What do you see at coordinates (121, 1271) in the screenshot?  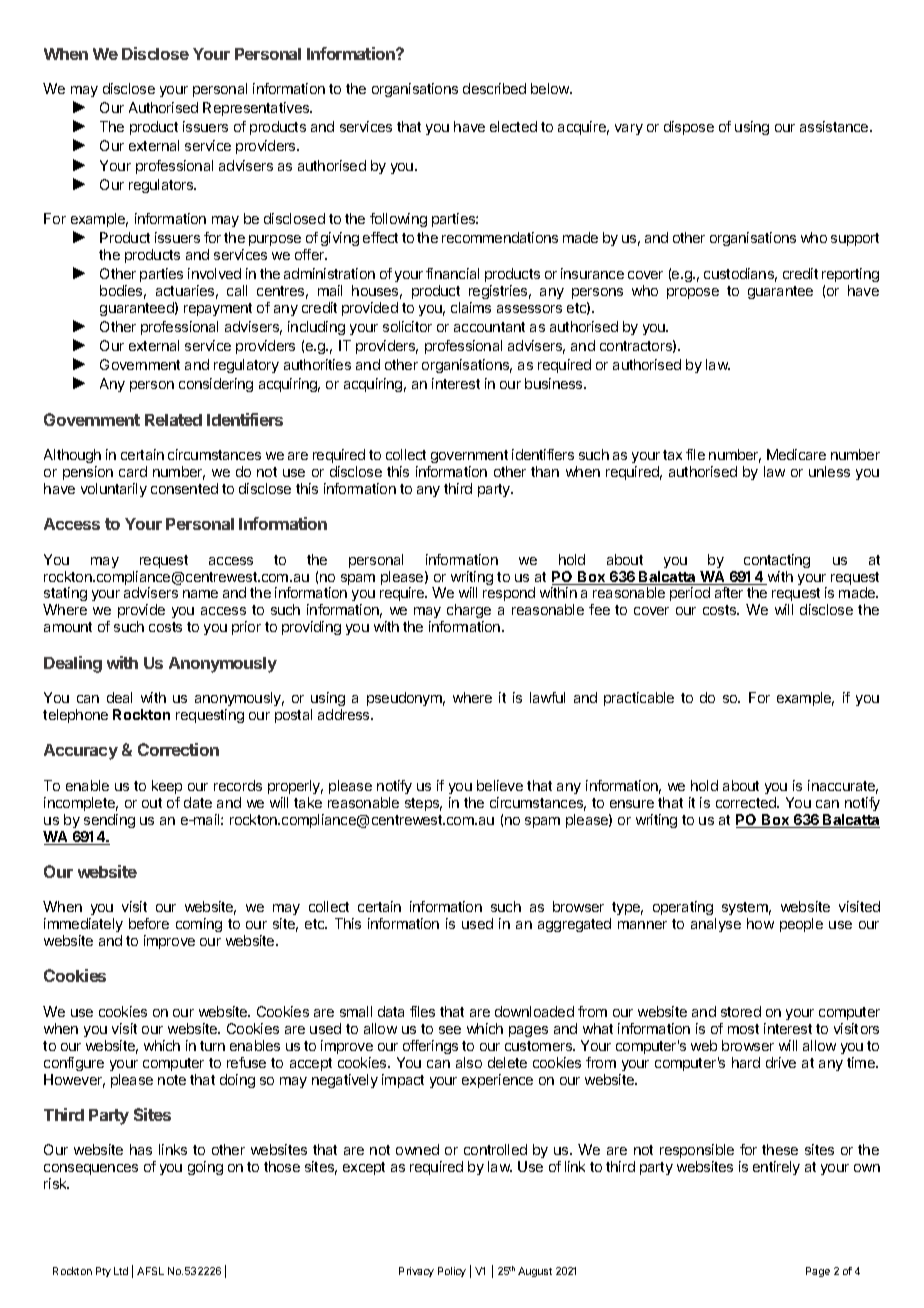 I see `Ltd` at bounding box center [121, 1271].
